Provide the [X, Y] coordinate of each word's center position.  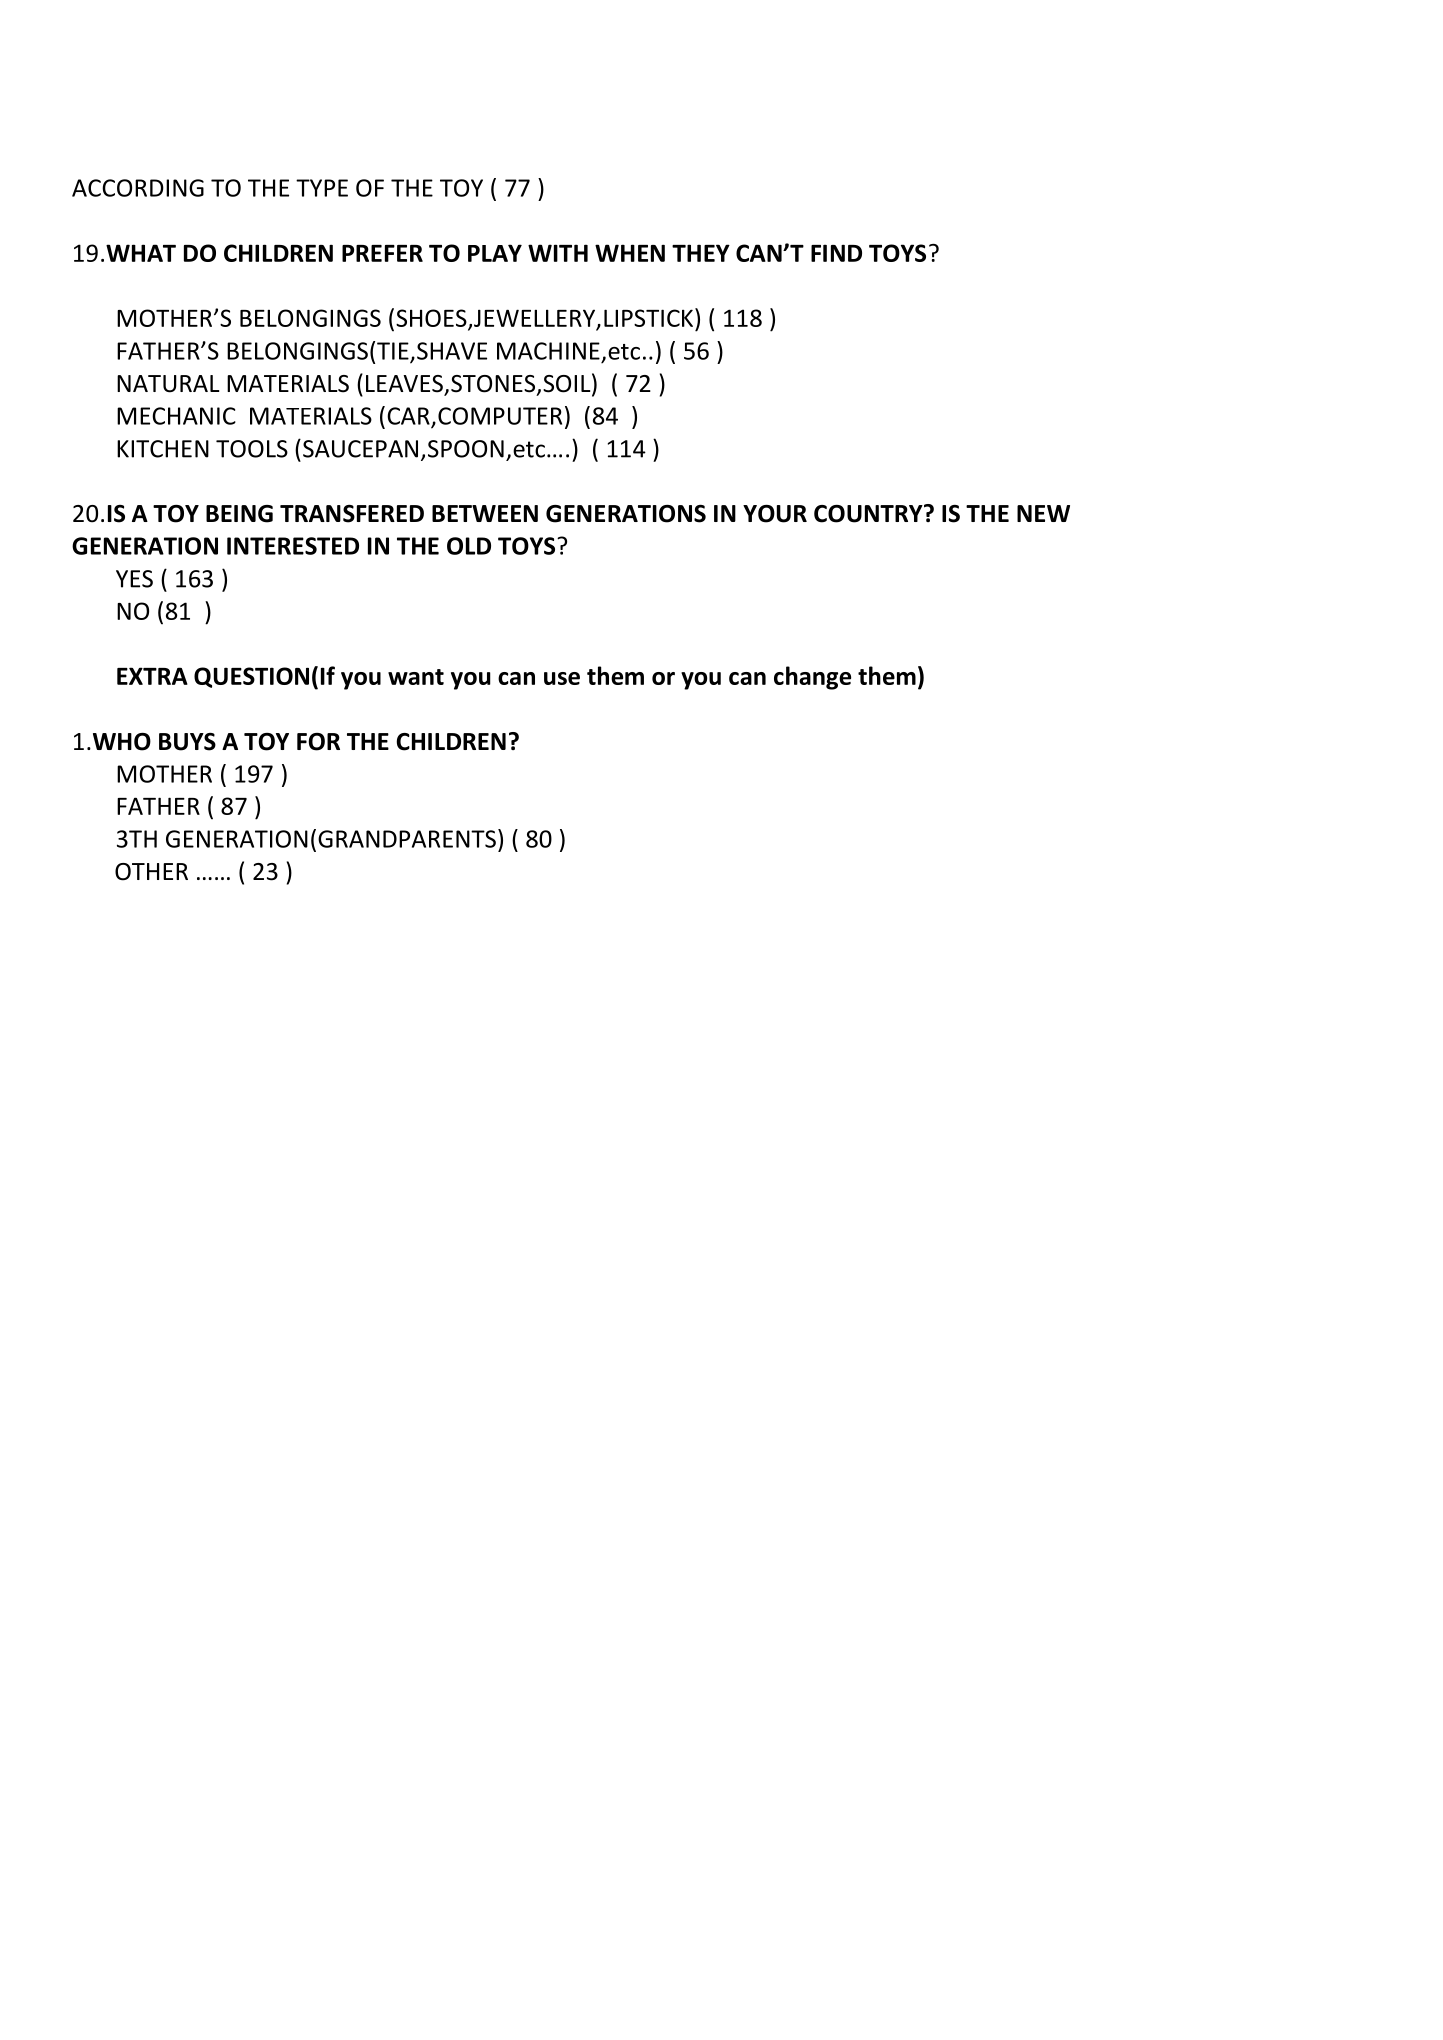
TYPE [322, 188]
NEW [1043, 513]
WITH [558, 253]
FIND [836, 253]
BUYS [187, 742]
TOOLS [252, 449]
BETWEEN [485, 513]
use [562, 678]
